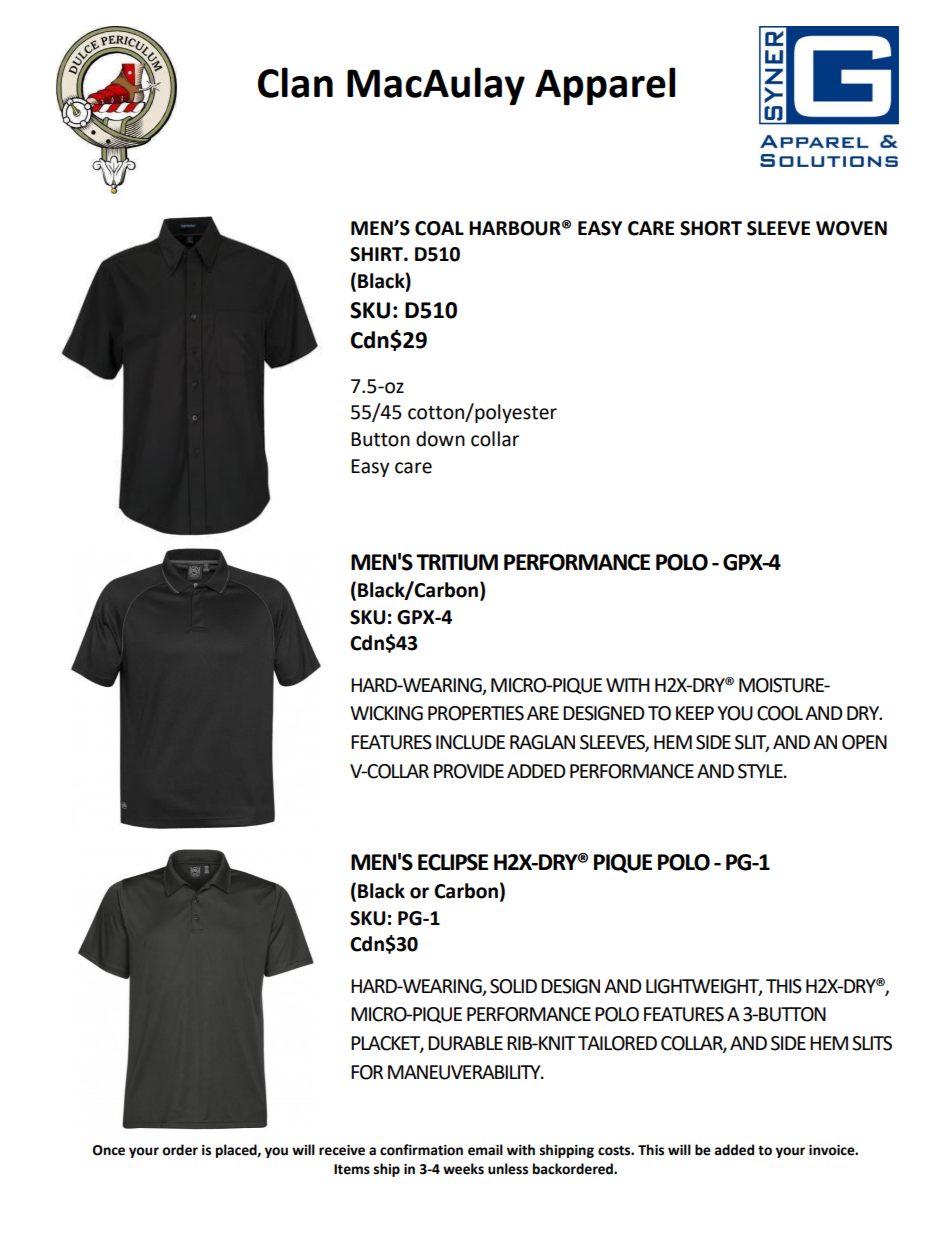 This screenshot has height=1233, width=952. Describe the element at coordinates (457, 562) in the screenshot. I see `TRITIUM` at that location.
